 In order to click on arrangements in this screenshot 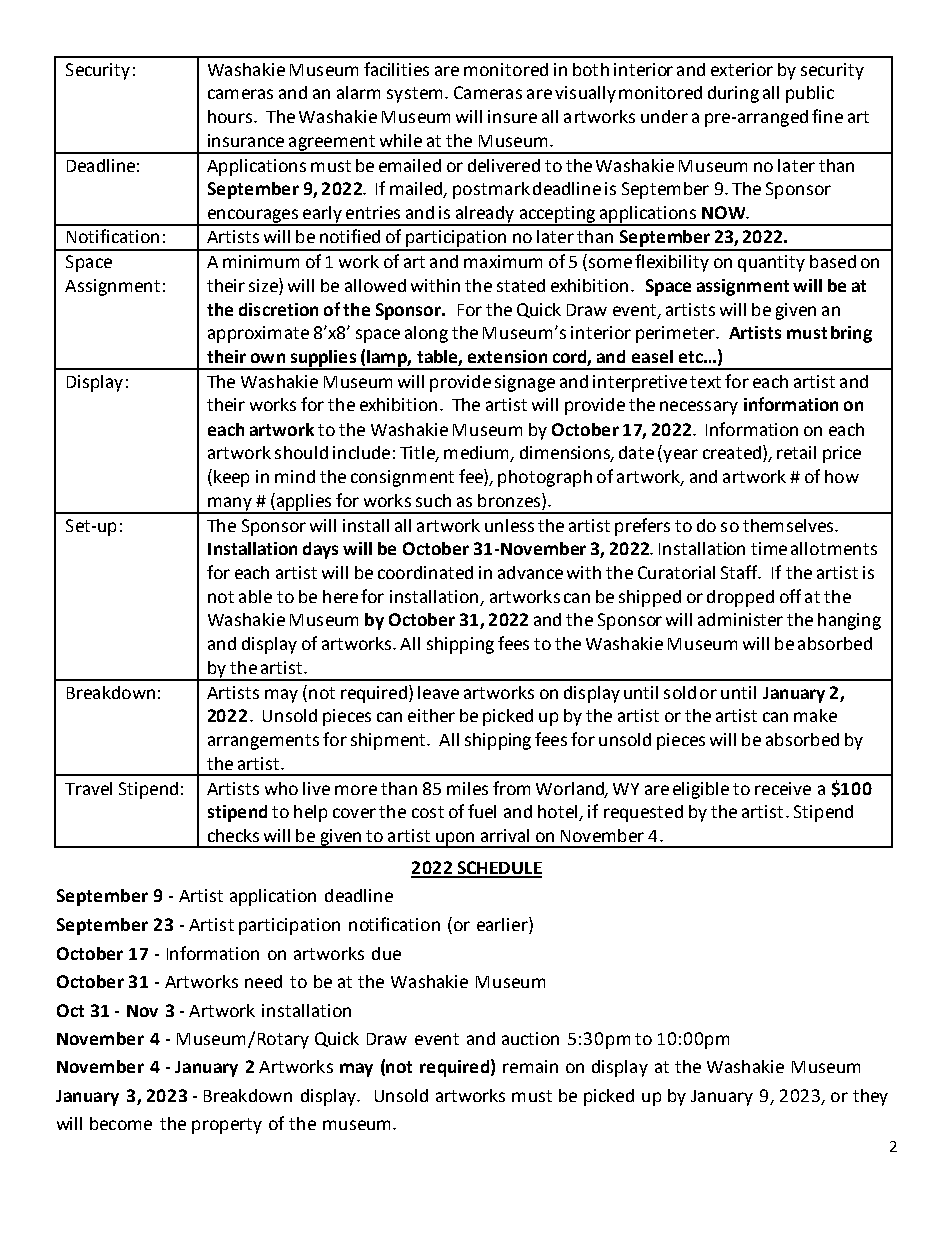, I will do `click(263, 742)`.
